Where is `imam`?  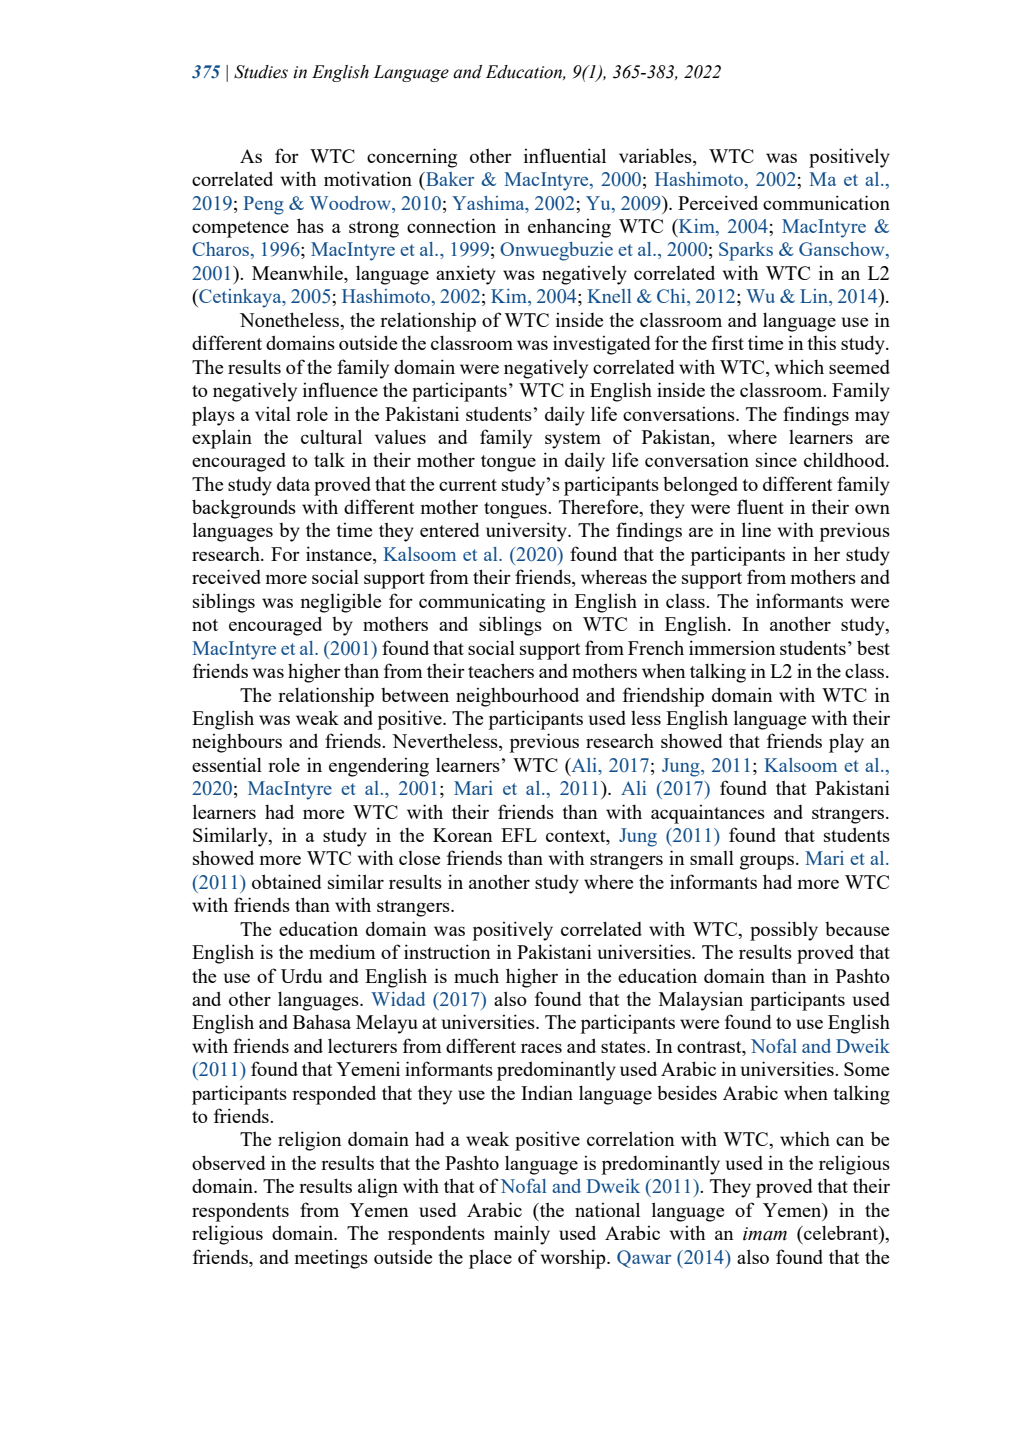 imam is located at coordinates (765, 1234).
